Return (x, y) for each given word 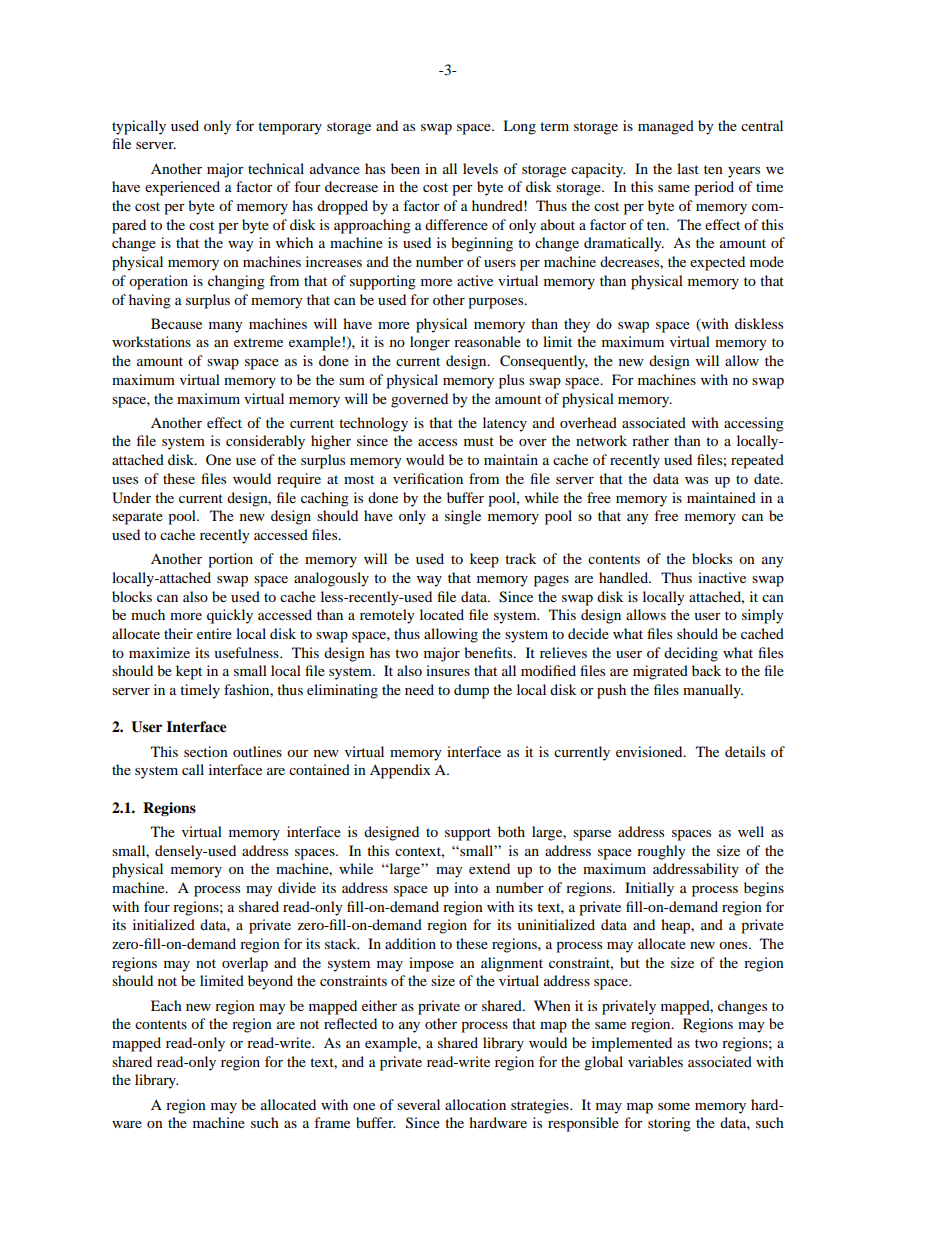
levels (480, 168)
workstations (151, 341)
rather (650, 440)
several (418, 1104)
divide (297, 887)
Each (166, 1005)
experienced (182, 188)
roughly (661, 852)
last (688, 168)
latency (505, 424)
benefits (489, 652)
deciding (691, 654)
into (466, 887)
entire (214, 633)
